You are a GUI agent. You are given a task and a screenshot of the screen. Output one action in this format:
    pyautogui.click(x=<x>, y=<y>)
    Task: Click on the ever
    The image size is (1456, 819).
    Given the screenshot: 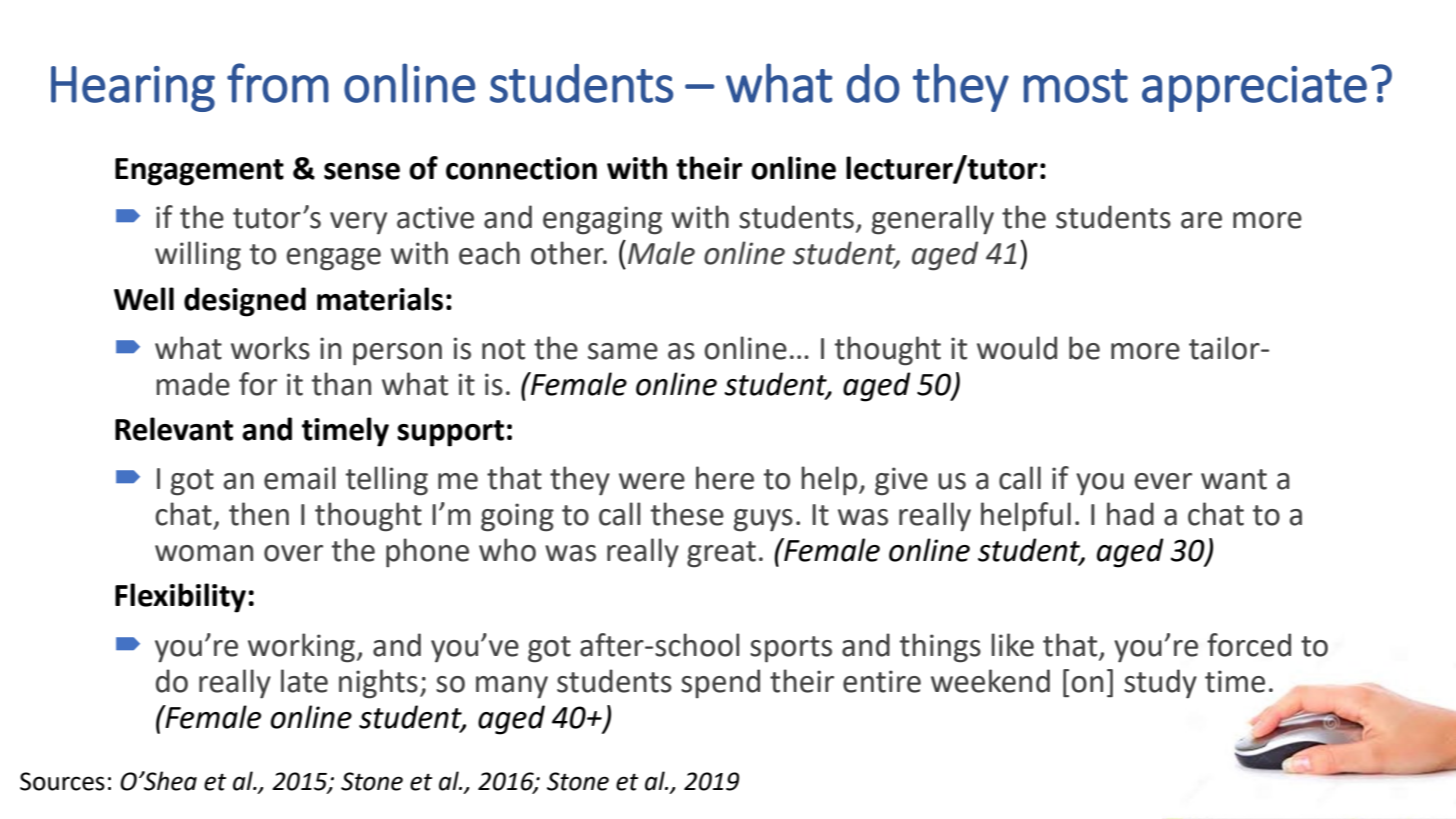 What is the action you would take?
    pyautogui.click(x=1163, y=481)
